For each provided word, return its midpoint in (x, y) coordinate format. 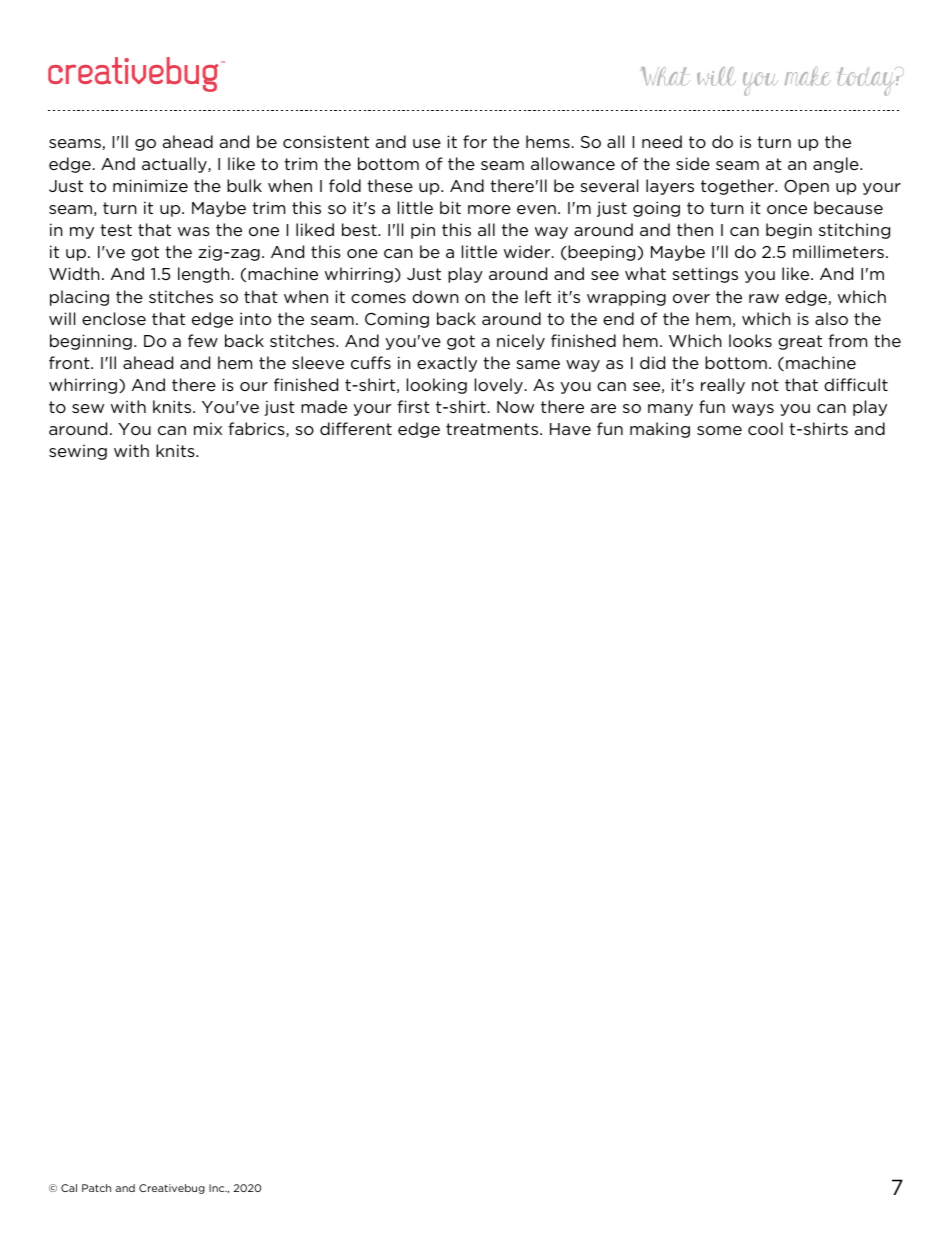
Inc (218, 1188)
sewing (78, 452)
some (719, 430)
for (475, 141)
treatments (493, 429)
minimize (150, 185)
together (738, 187)
